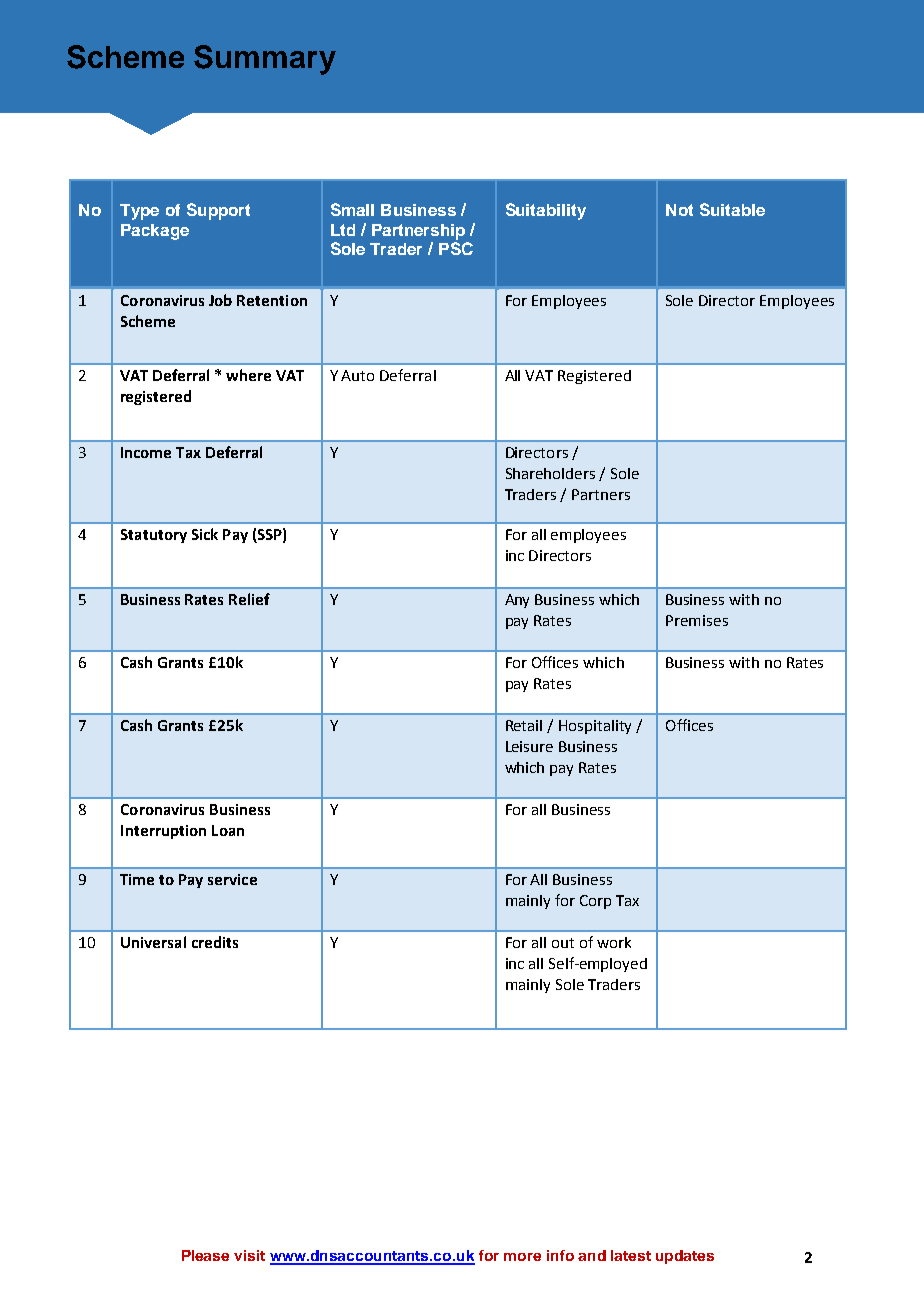 Image resolution: width=924 pixels, height=1307 pixels. What do you see at coordinates (352, 209) in the page?
I see `Small` at bounding box center [352, 209].
